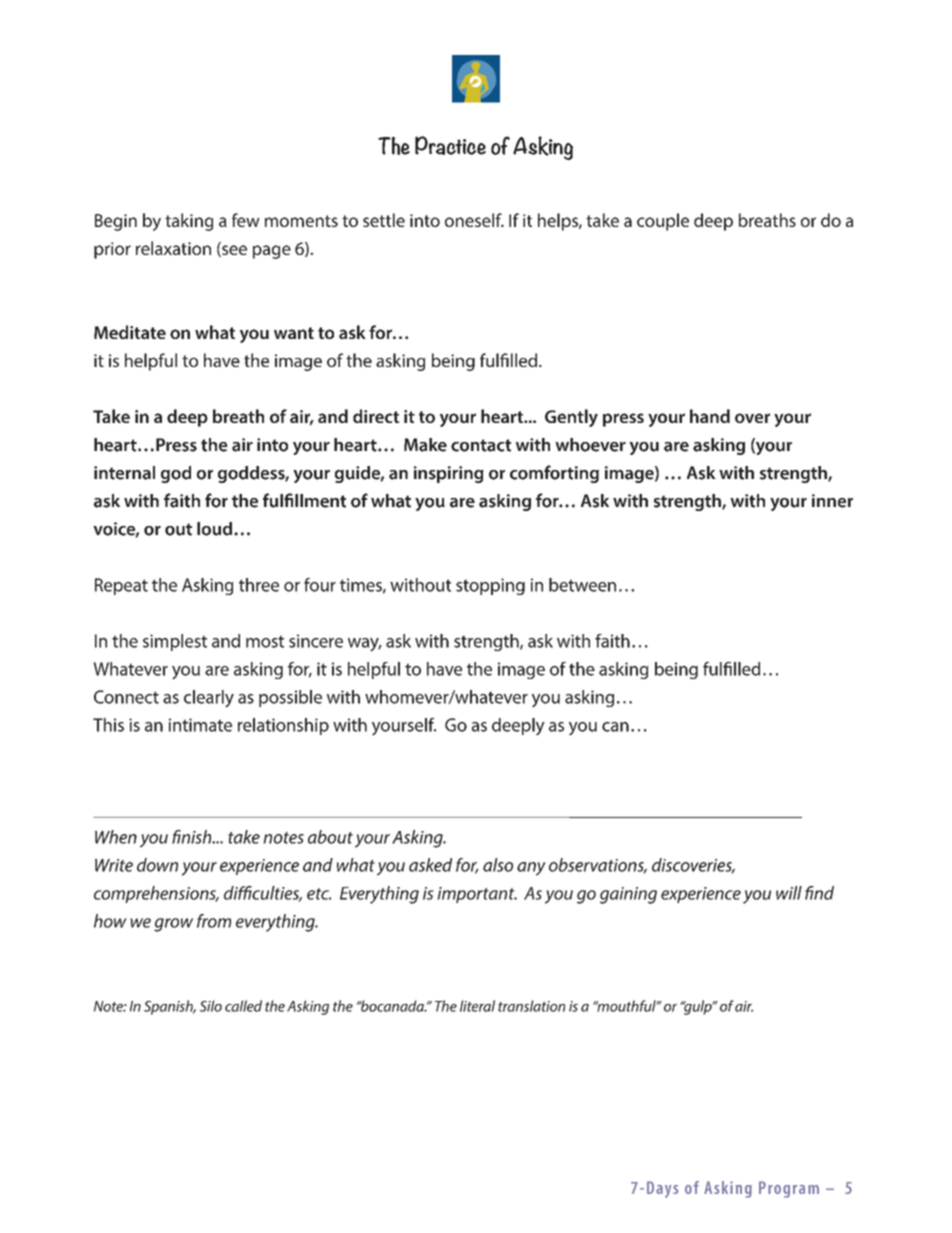 The image size is (952, 1233). What do you see at coordinates (157, 865) in the page?
I see `down` at bounding box center [157, 865].
